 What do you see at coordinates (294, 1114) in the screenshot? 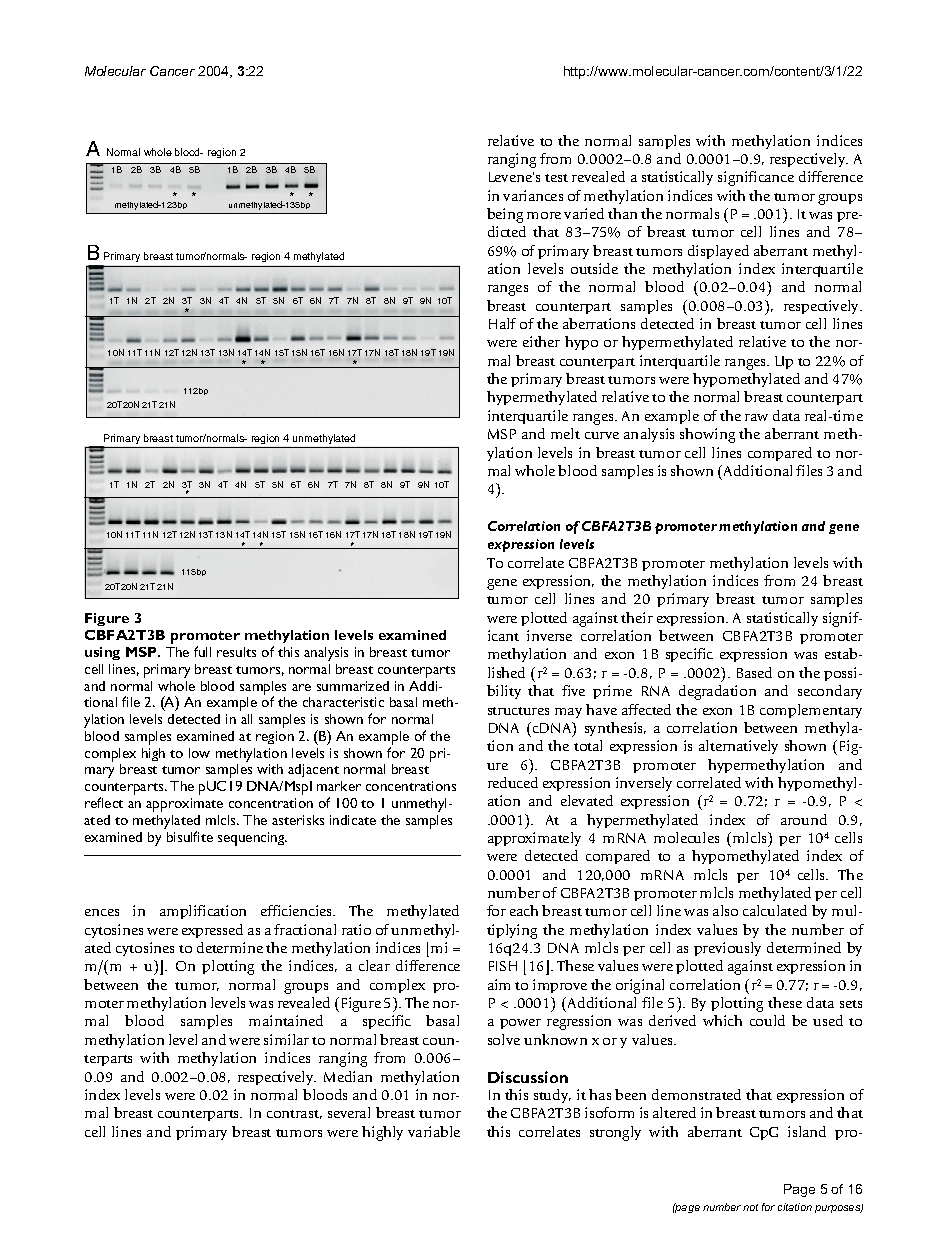
I see `contrast` at bounding box center [294, 1114].
